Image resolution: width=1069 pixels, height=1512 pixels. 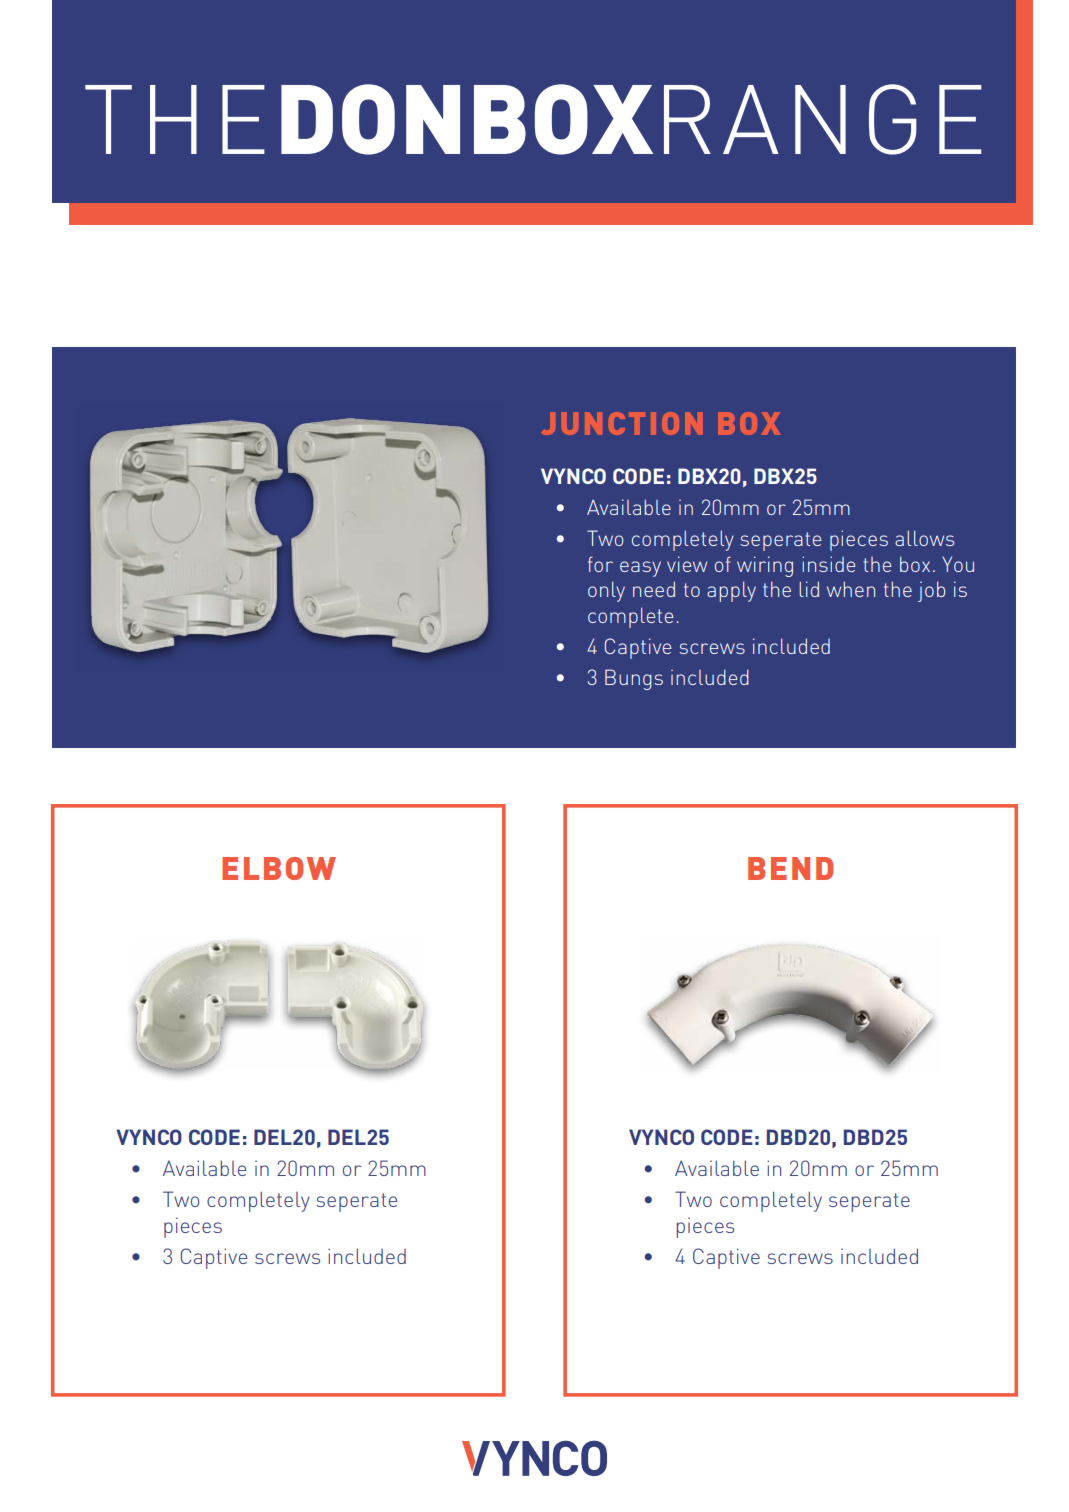 I want to click on JUNCTION, so click(x=622, y=423).
